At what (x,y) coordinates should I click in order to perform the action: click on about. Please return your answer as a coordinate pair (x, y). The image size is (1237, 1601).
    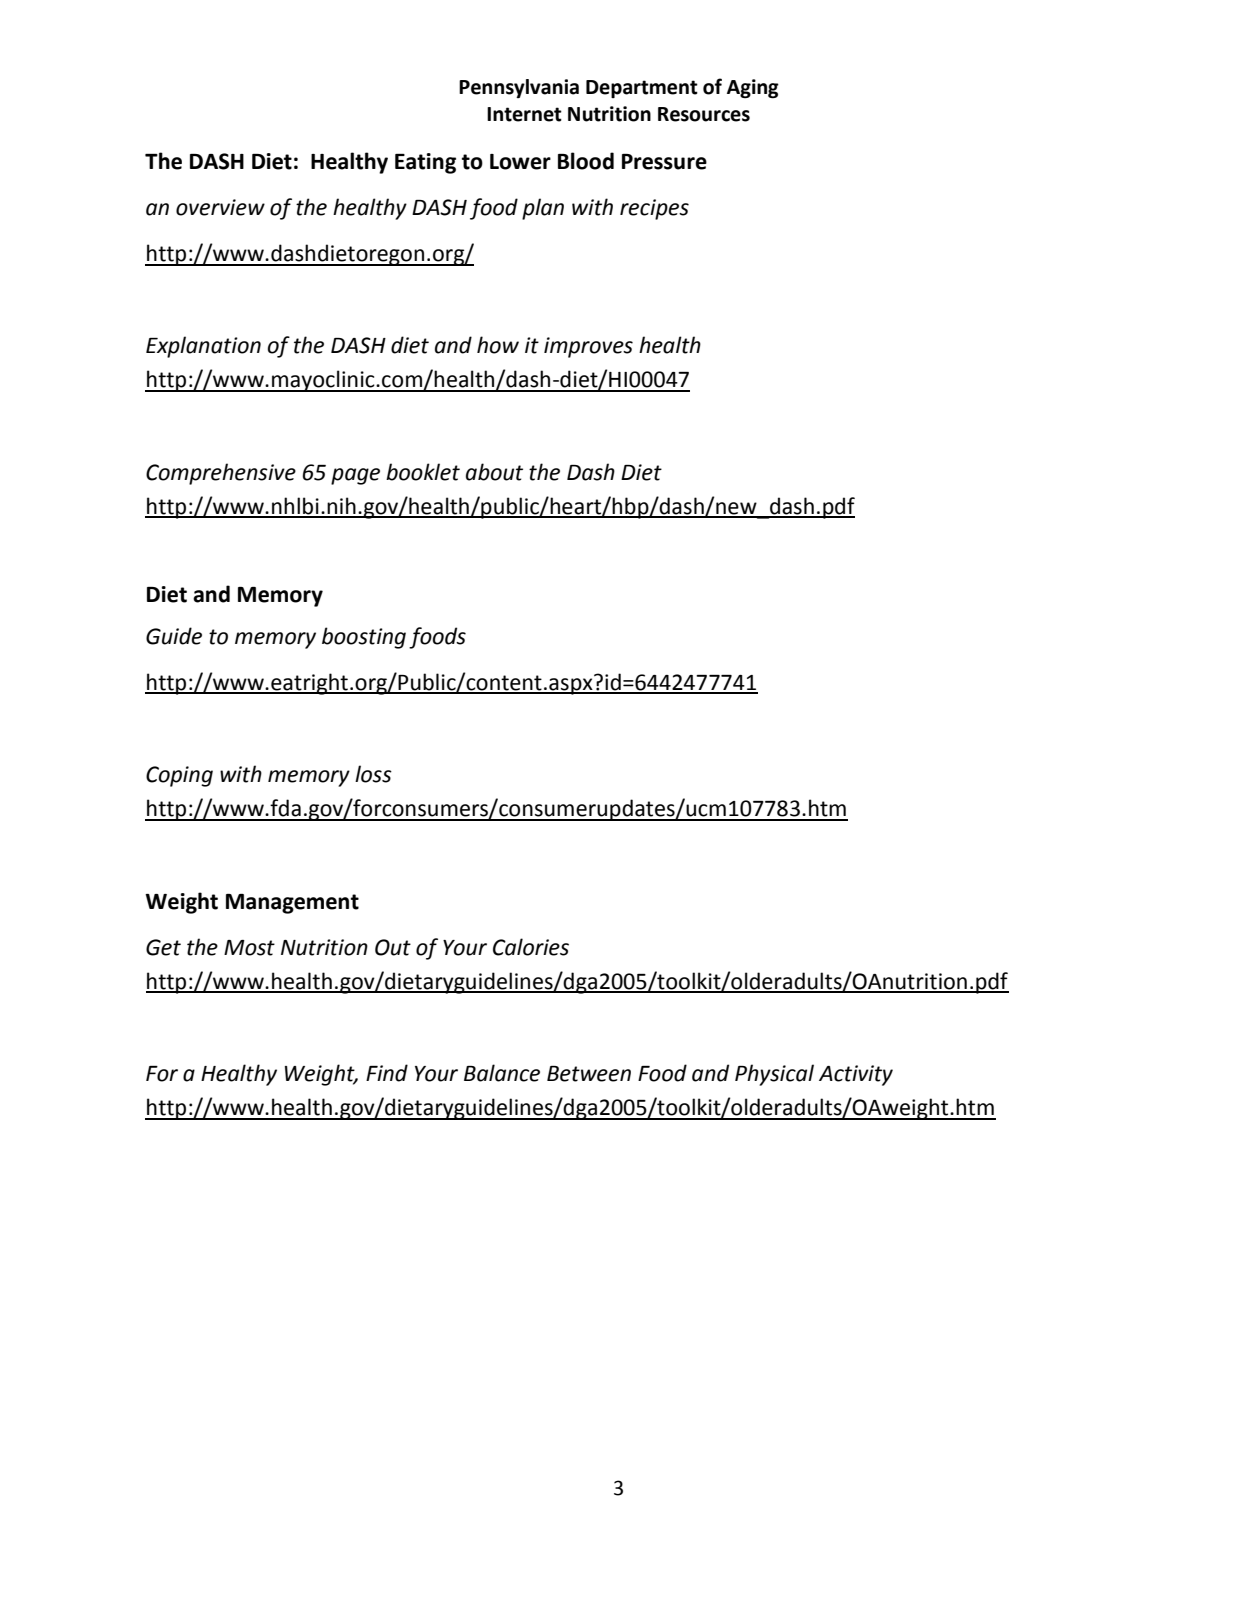
    Looking at the image, I should click on (494, 472).
